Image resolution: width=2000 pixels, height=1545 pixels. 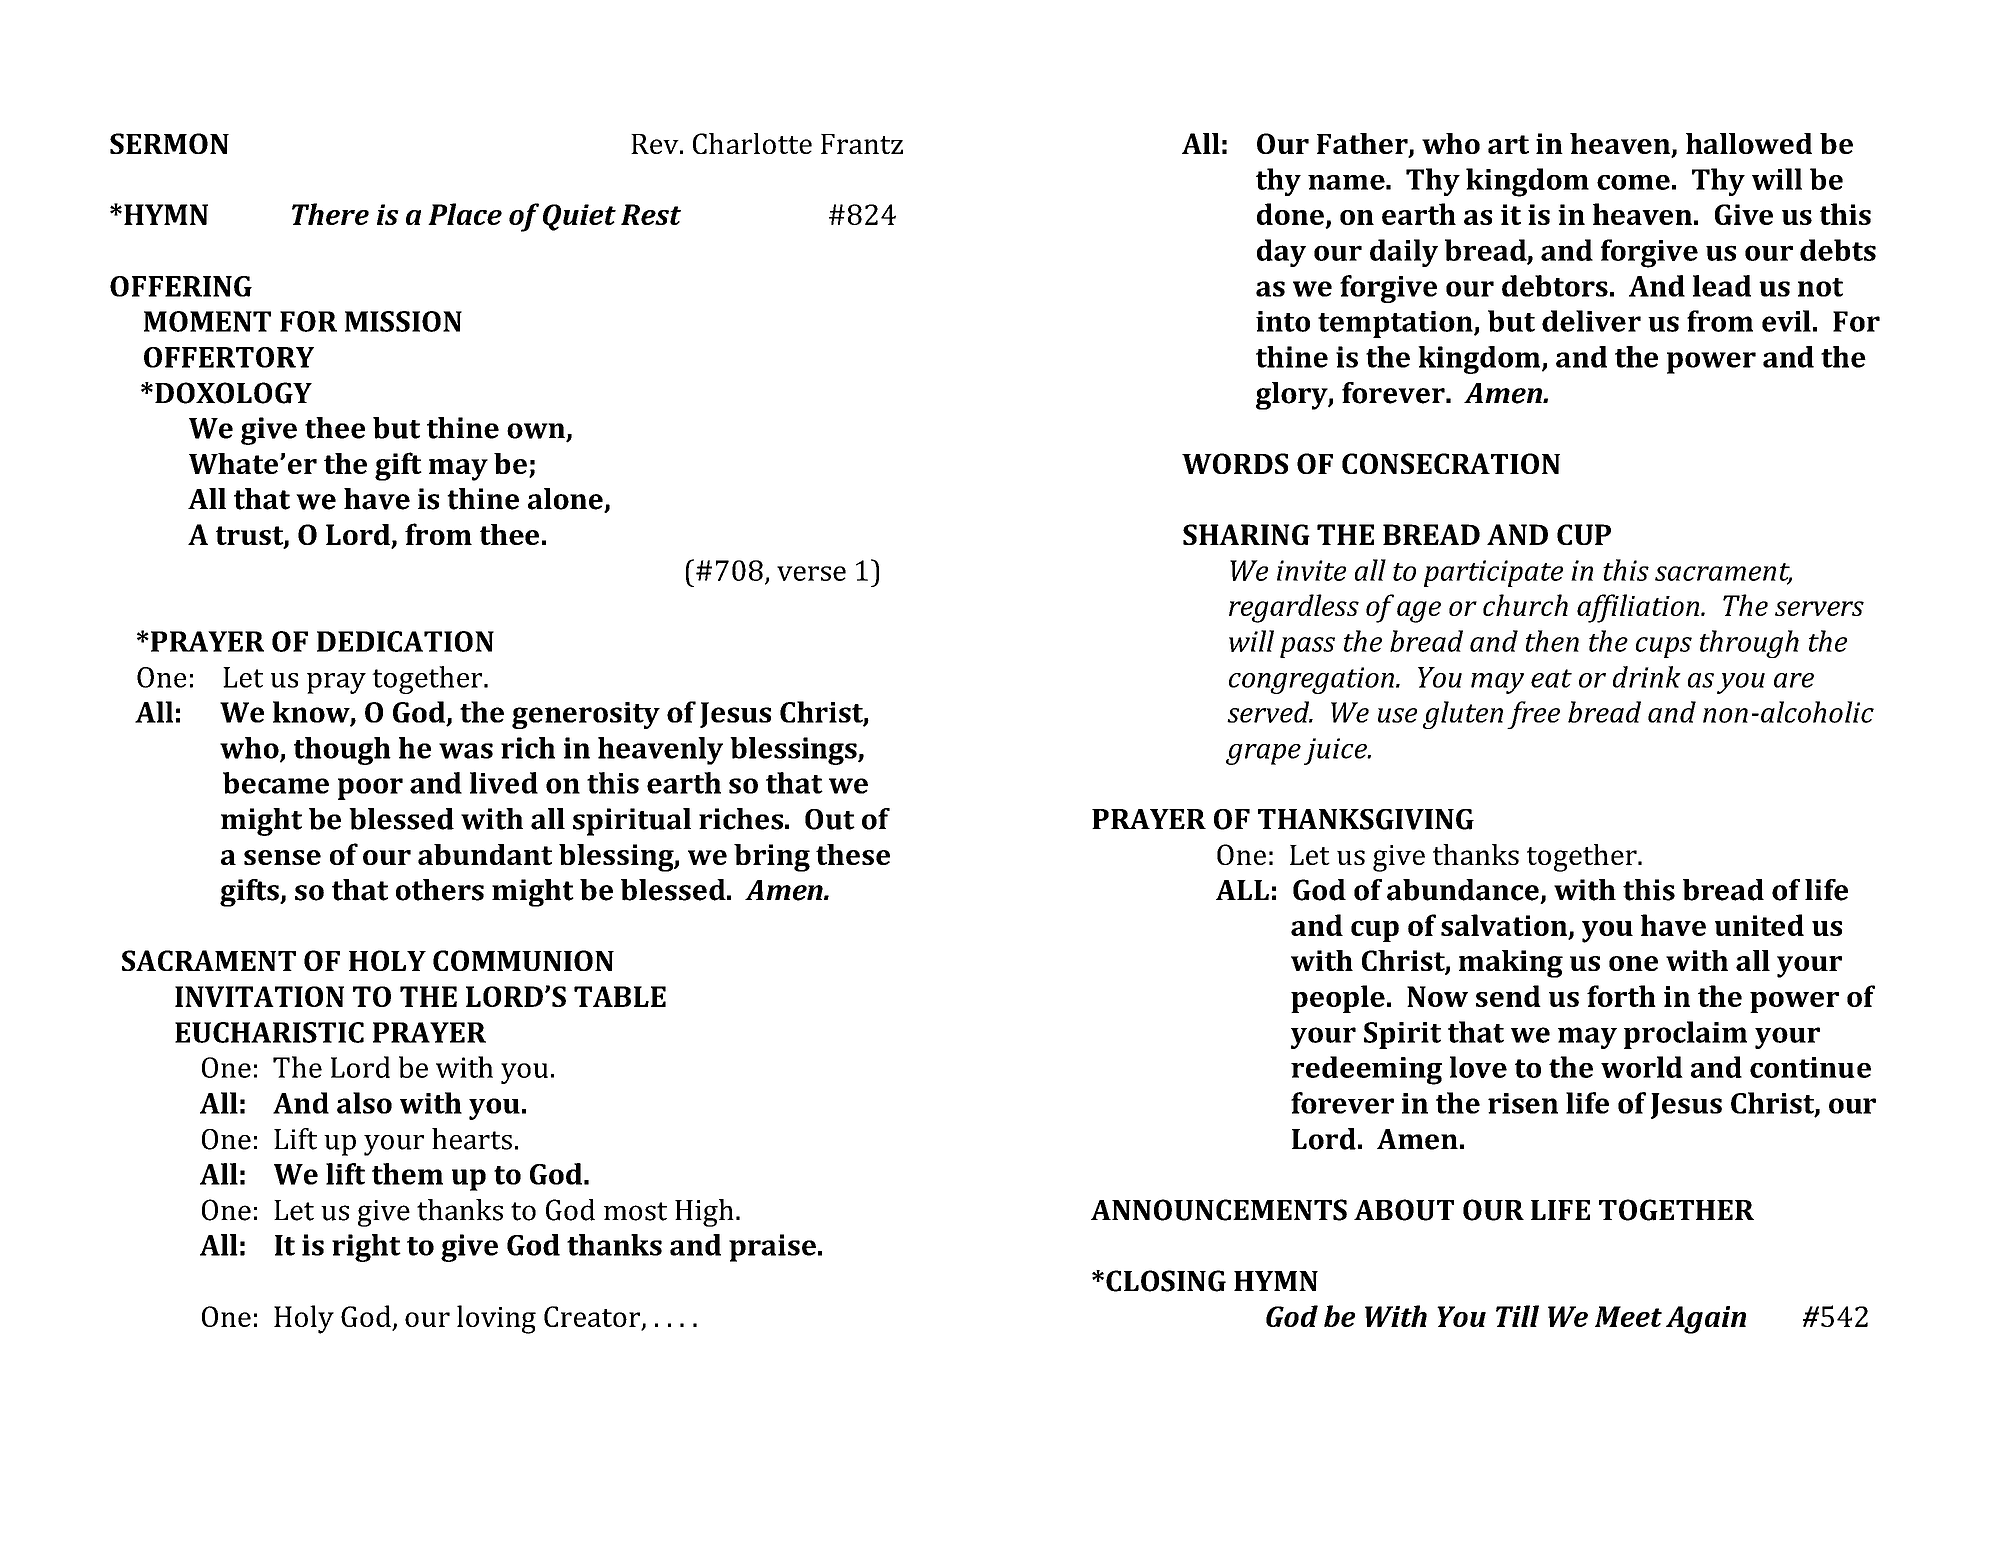 What do you see at coordinates (1463, 890) in the document?
I see `abundance` at bounding box center [1463, 890].
